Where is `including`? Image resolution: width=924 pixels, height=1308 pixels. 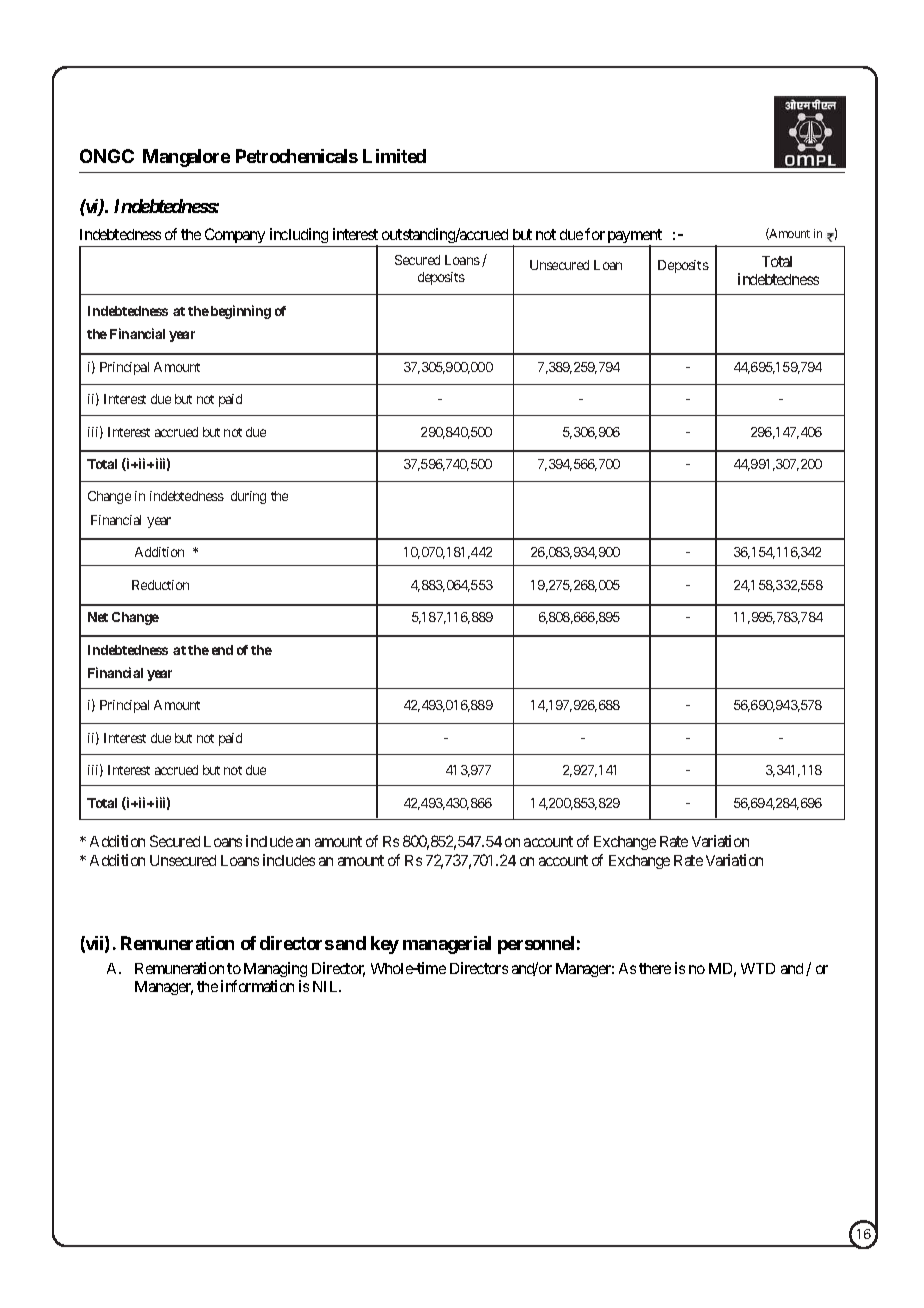 including is located at coordinates (299, 235).
